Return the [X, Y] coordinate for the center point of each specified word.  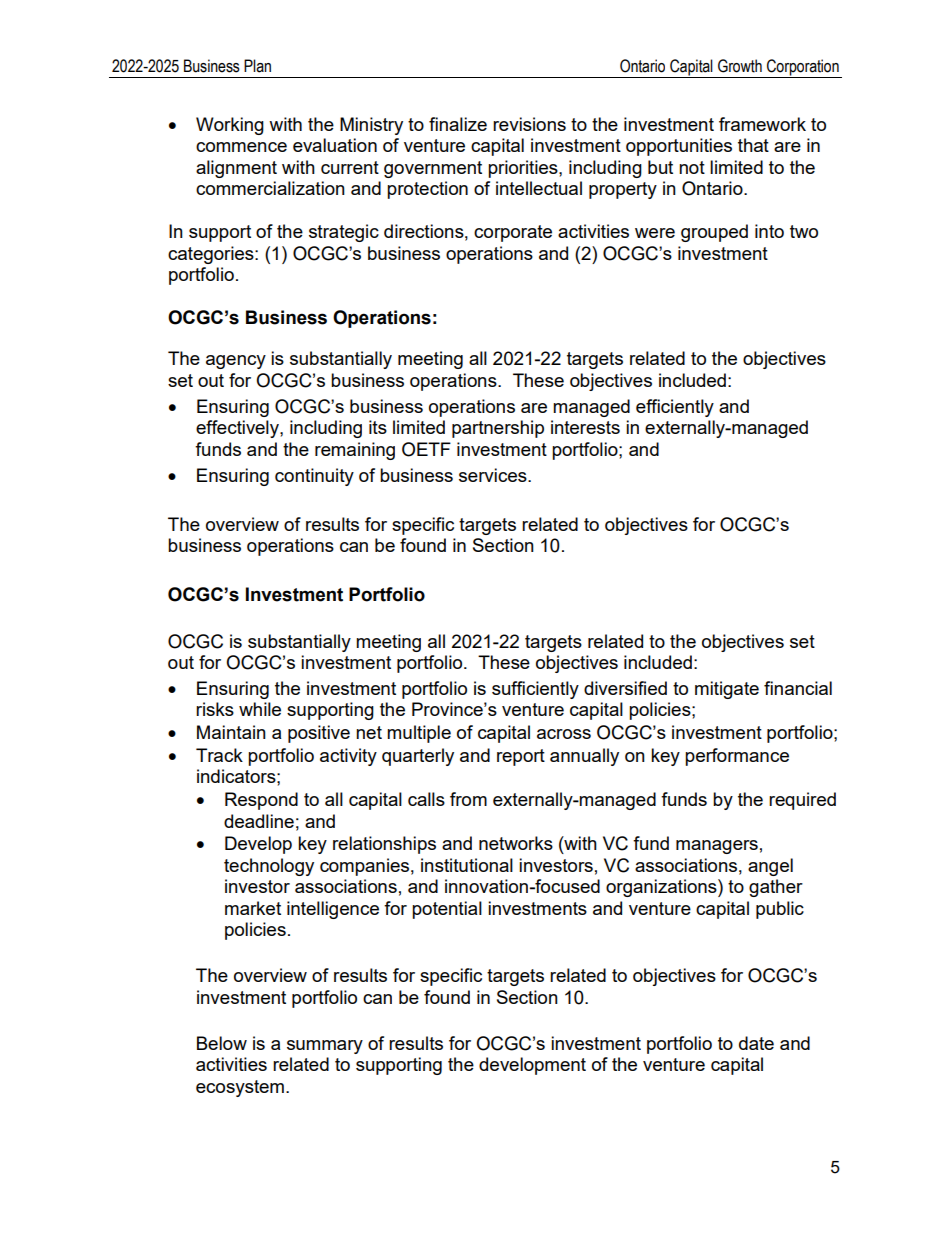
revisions [529, 124]
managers [717, 847]
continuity [314, 477]
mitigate [727, 690]
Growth [740, 66]
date [756, 1043]
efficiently [675, 408]
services [494, 475]
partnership [498, 429]
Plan [257, 66]
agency [236, 362]
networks [516, 843]
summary [325, 1047]
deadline [259, 821]
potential [447, 910]
